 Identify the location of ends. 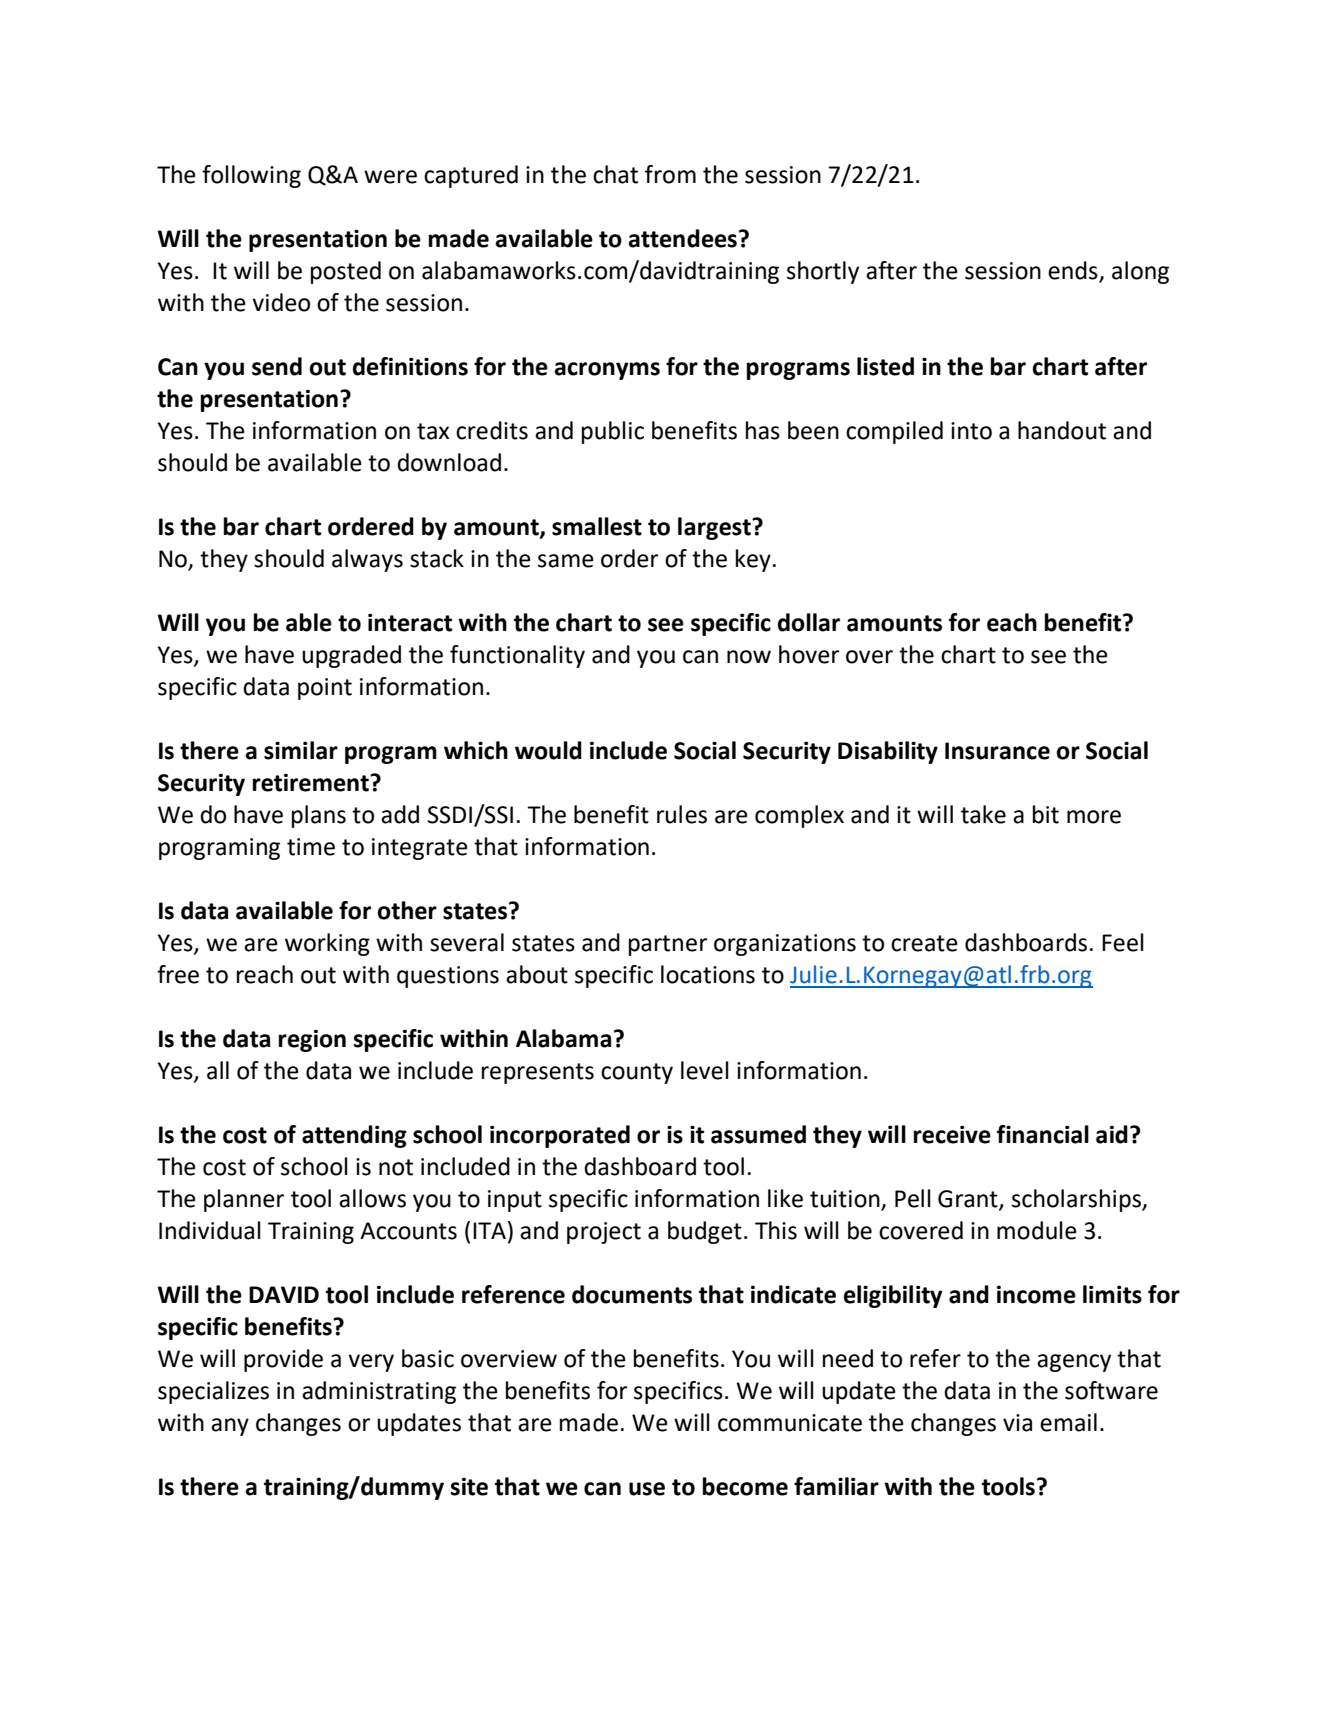
(1073, 270).
